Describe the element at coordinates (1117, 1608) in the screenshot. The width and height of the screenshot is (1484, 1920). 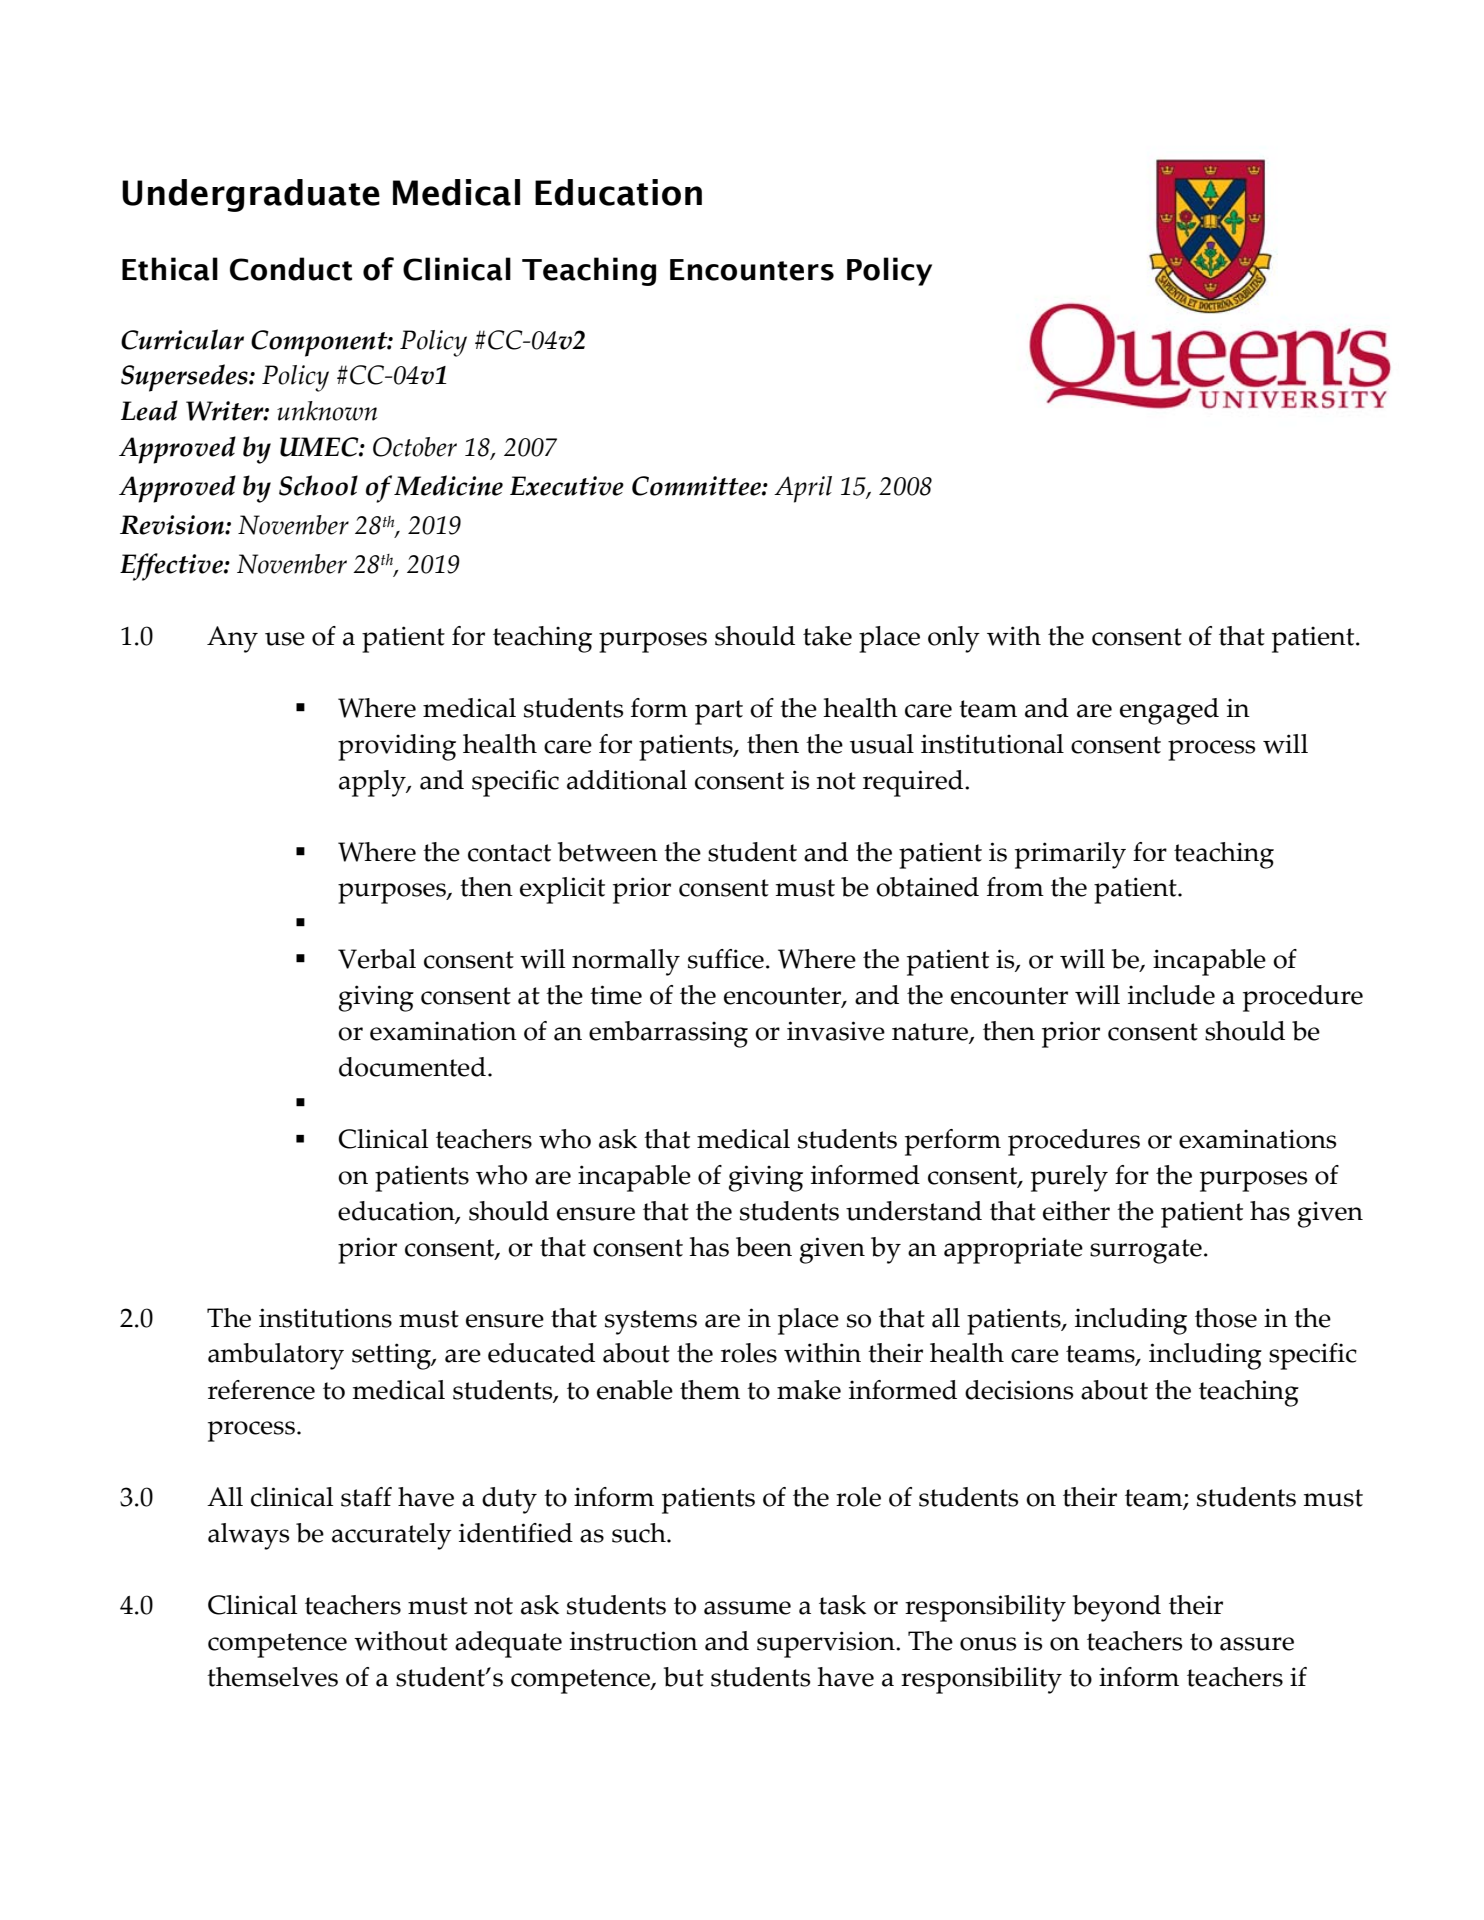
I see `beyond` at that location.
